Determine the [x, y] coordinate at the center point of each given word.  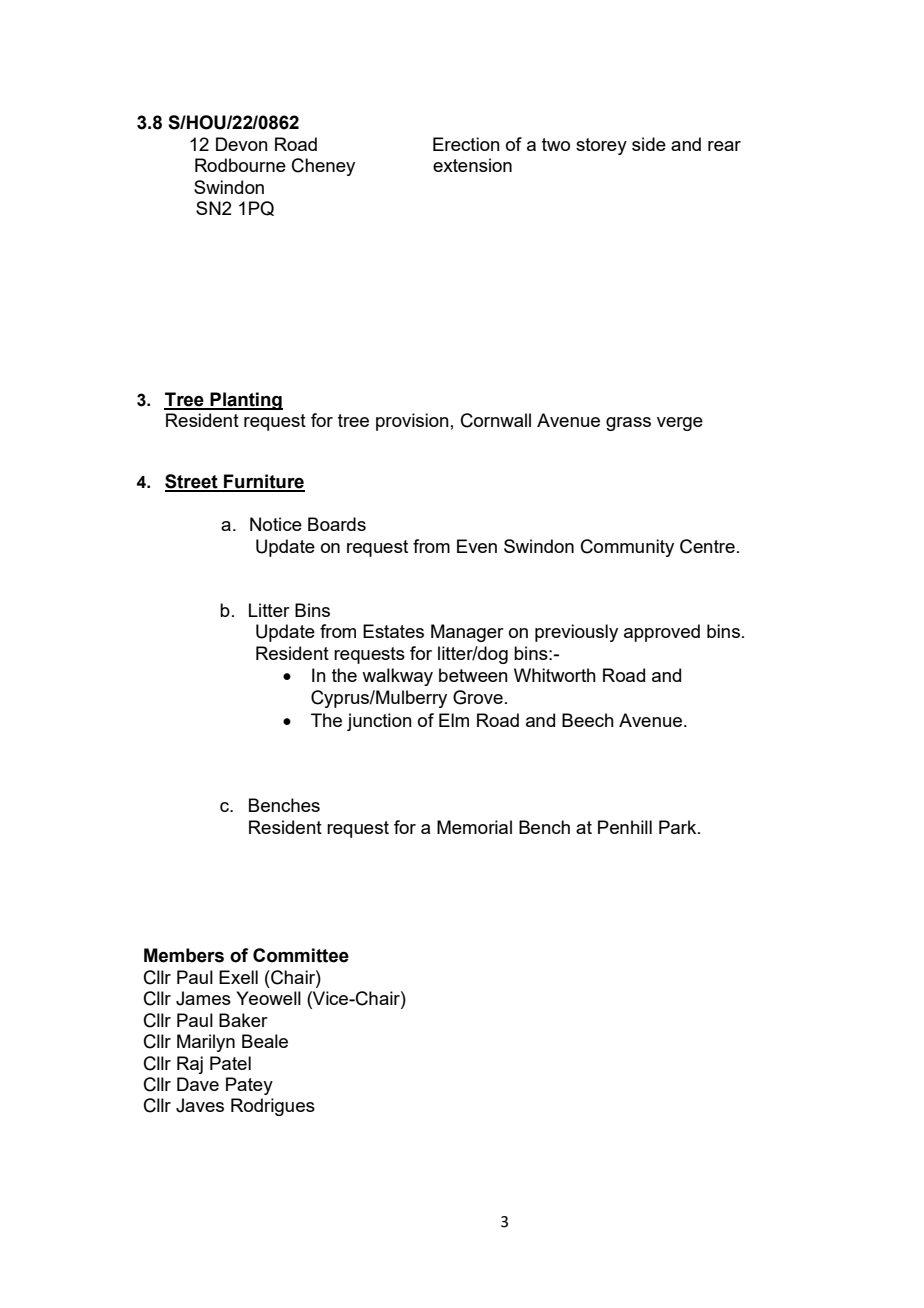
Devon [242, 144]
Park [679, 827]
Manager [467, 633]
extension [472, 165]
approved [662, 633]
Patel [230, 1063]
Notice [276, 524]
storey [601, 146]
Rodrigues [273, 1107]
